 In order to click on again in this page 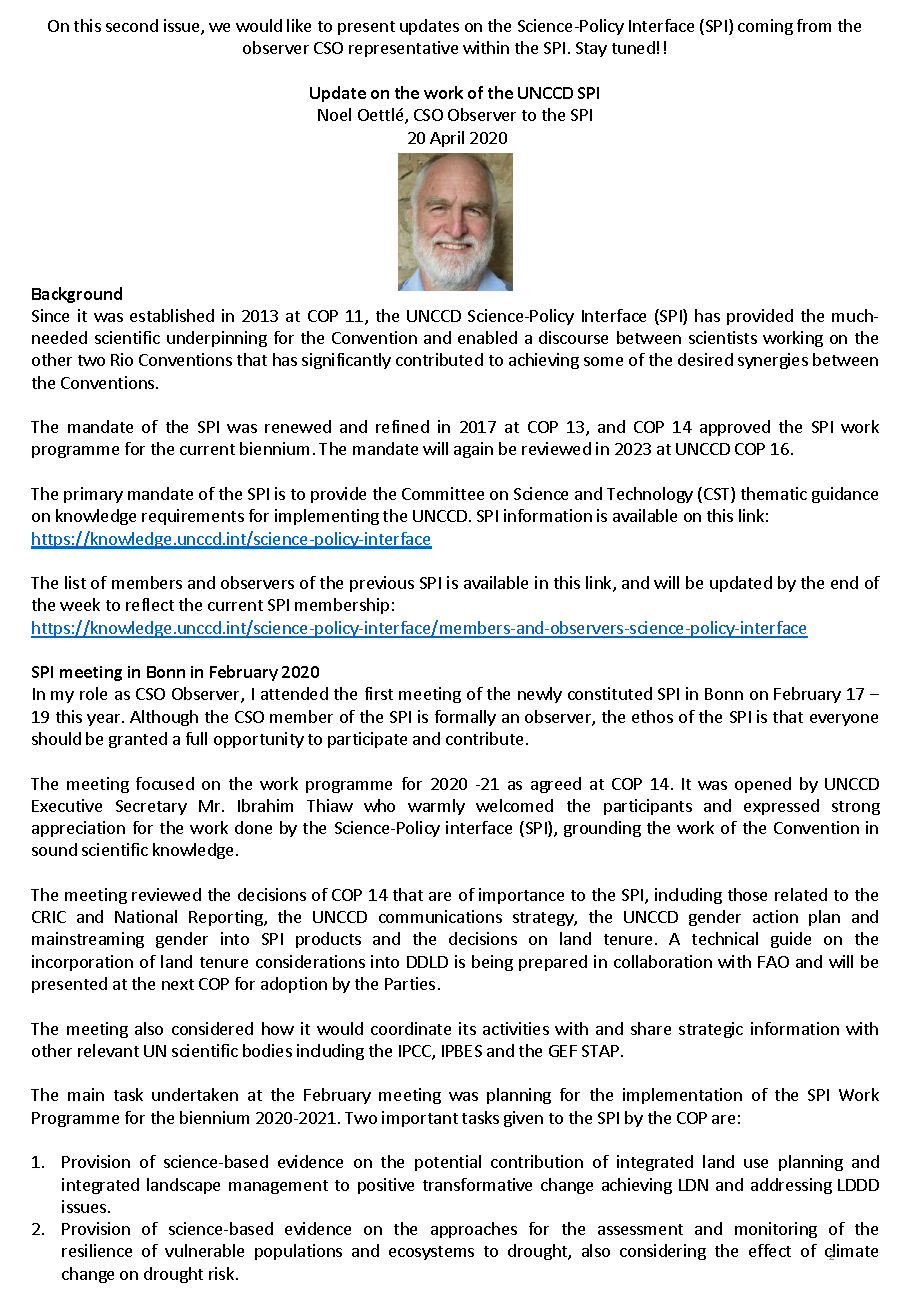, I will do `click(473, 450)`.
